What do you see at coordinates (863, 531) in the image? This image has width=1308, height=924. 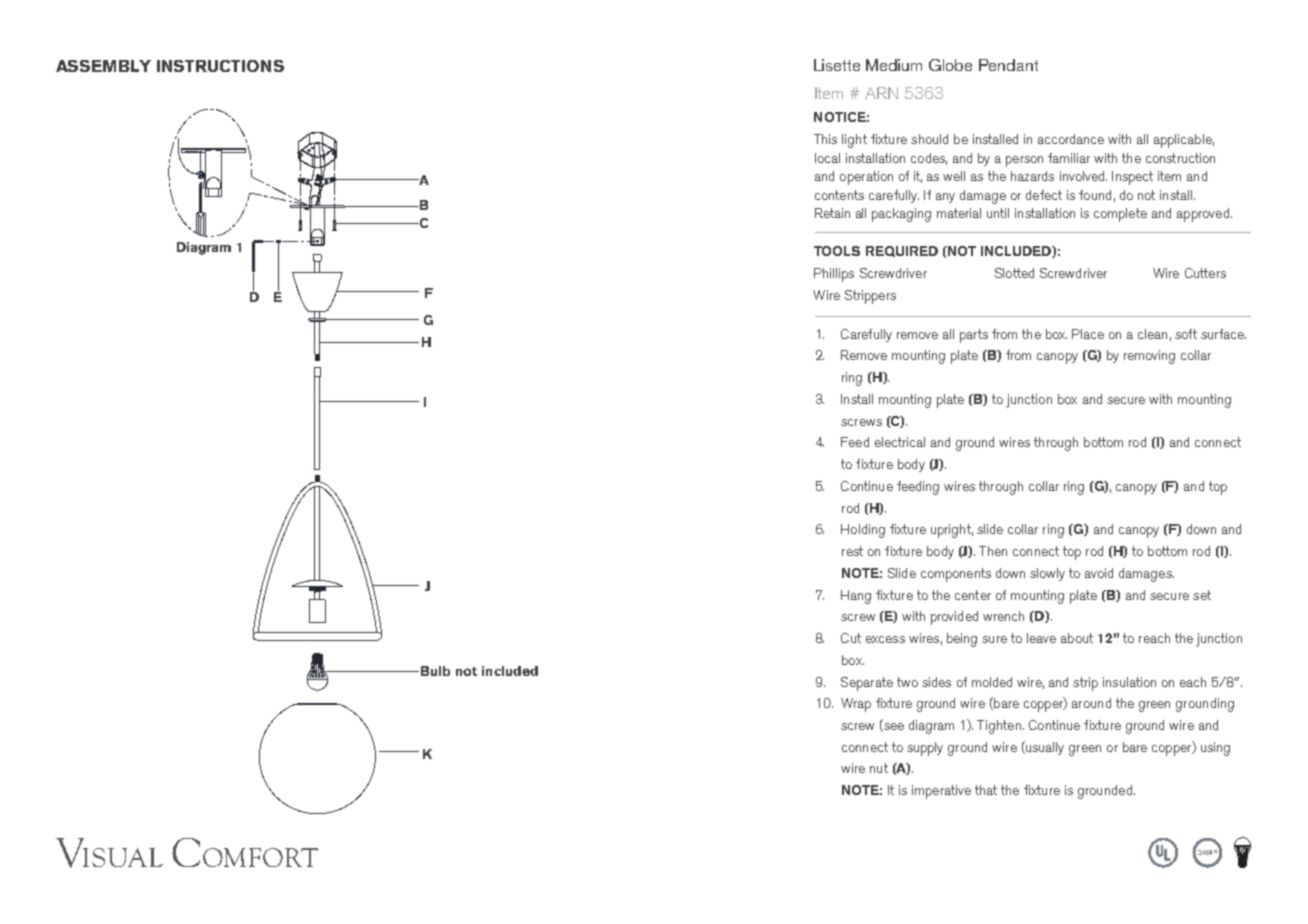 I see `Holding` at bounding box center [863, 531].
